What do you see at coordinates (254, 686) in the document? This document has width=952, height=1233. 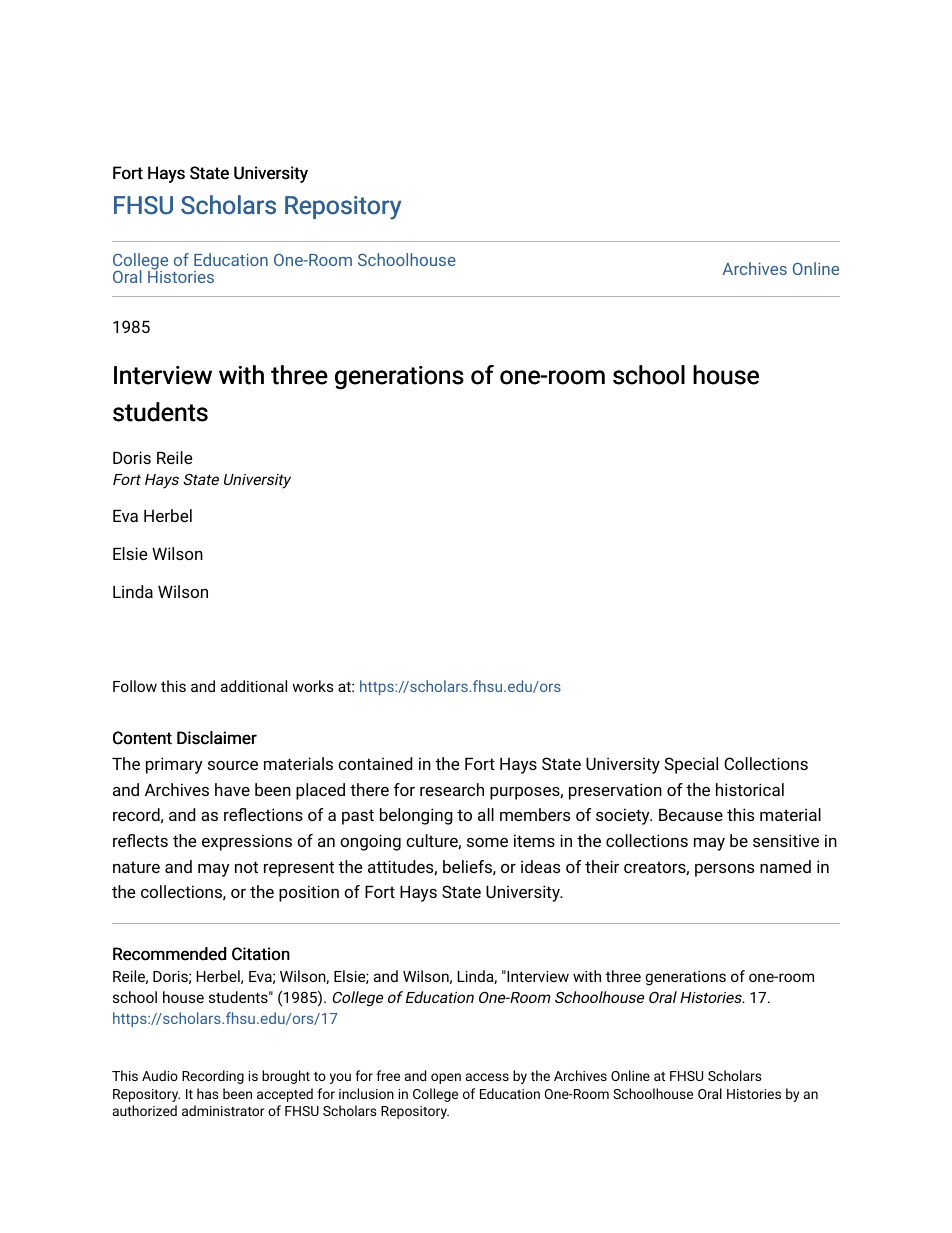 I see `additional` at bounding box center [254, 686].
